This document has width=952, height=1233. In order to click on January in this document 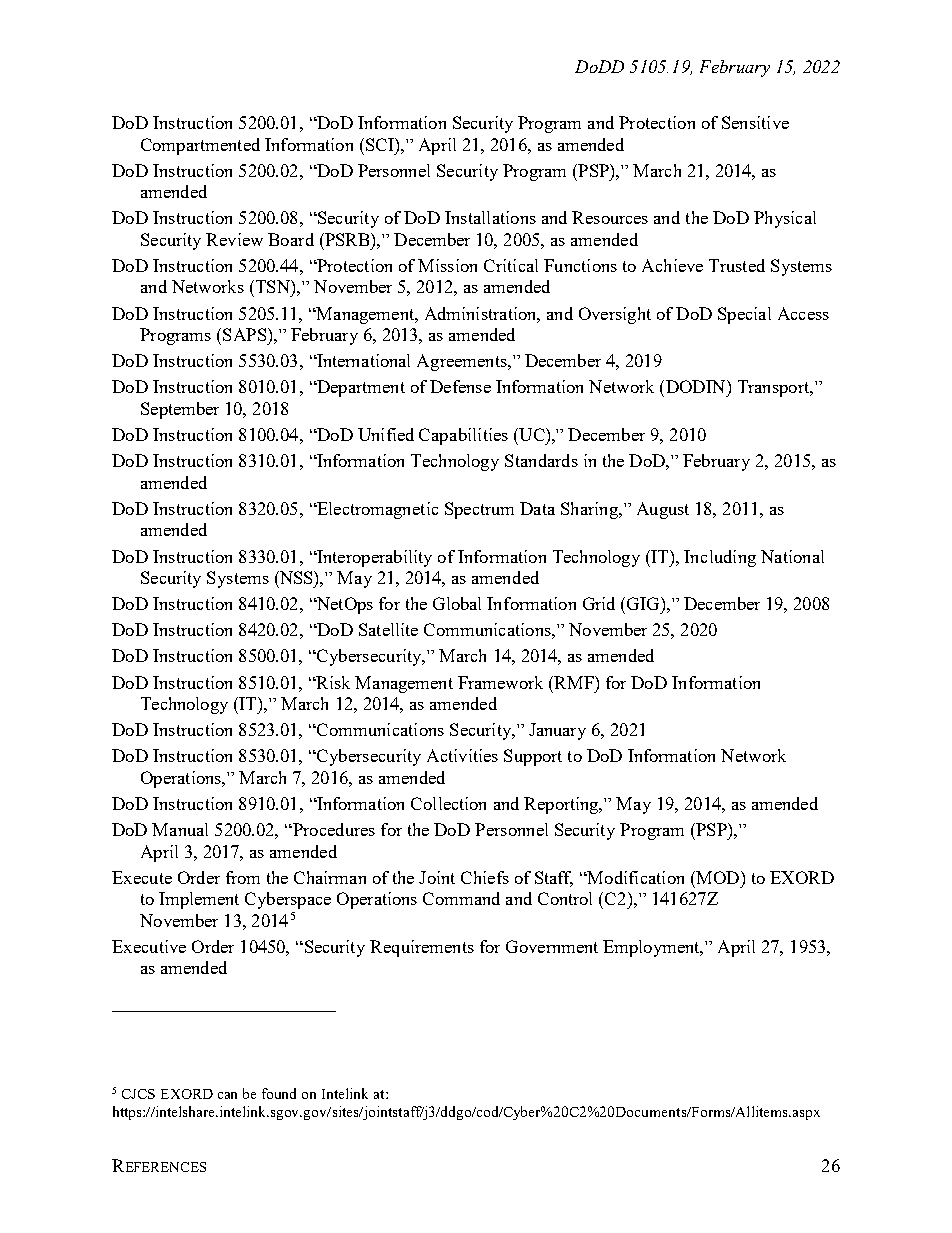, I will do `click(557, 731)`.
